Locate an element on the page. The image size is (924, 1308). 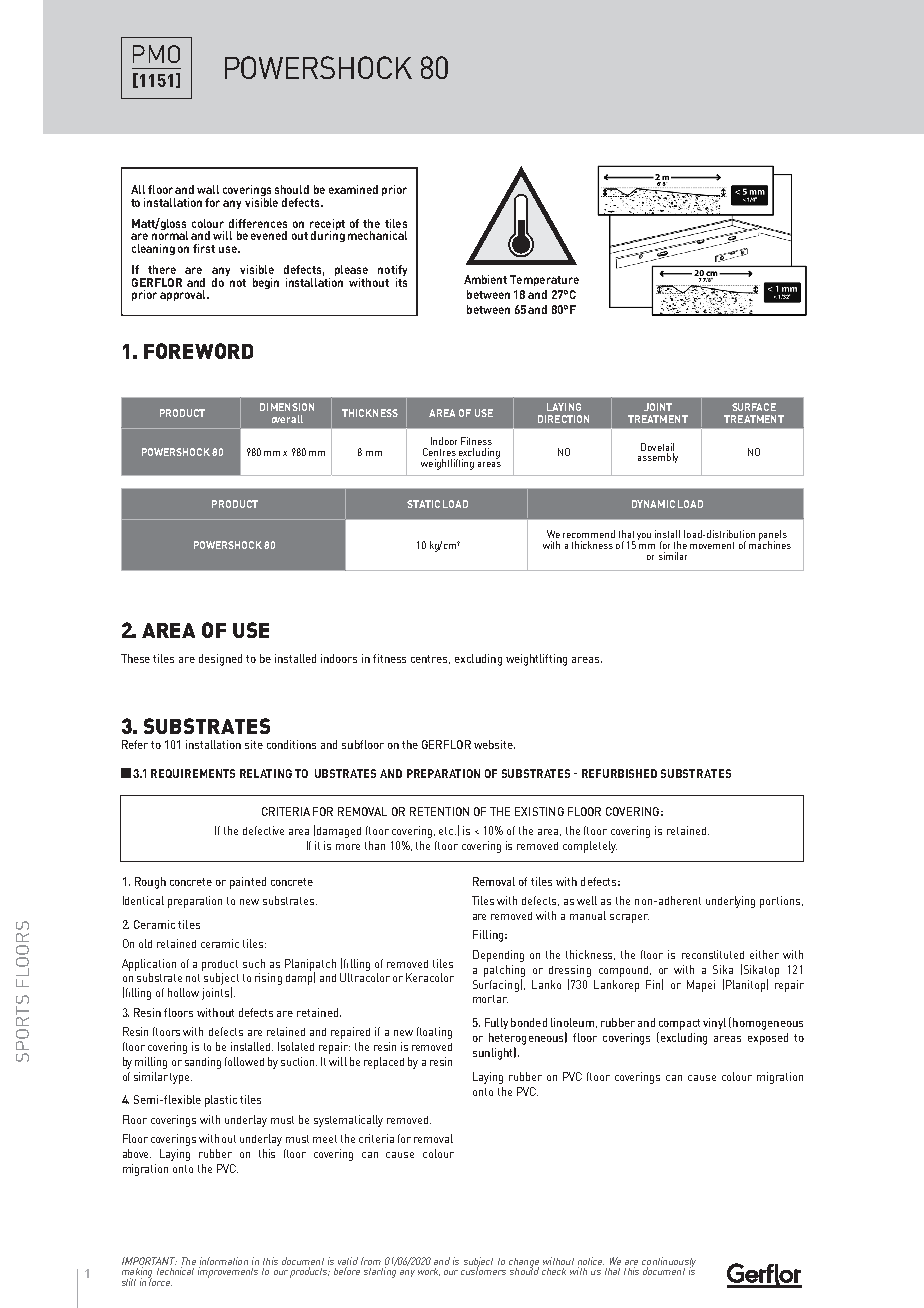
PMO is located at coordinates (156, 54).
